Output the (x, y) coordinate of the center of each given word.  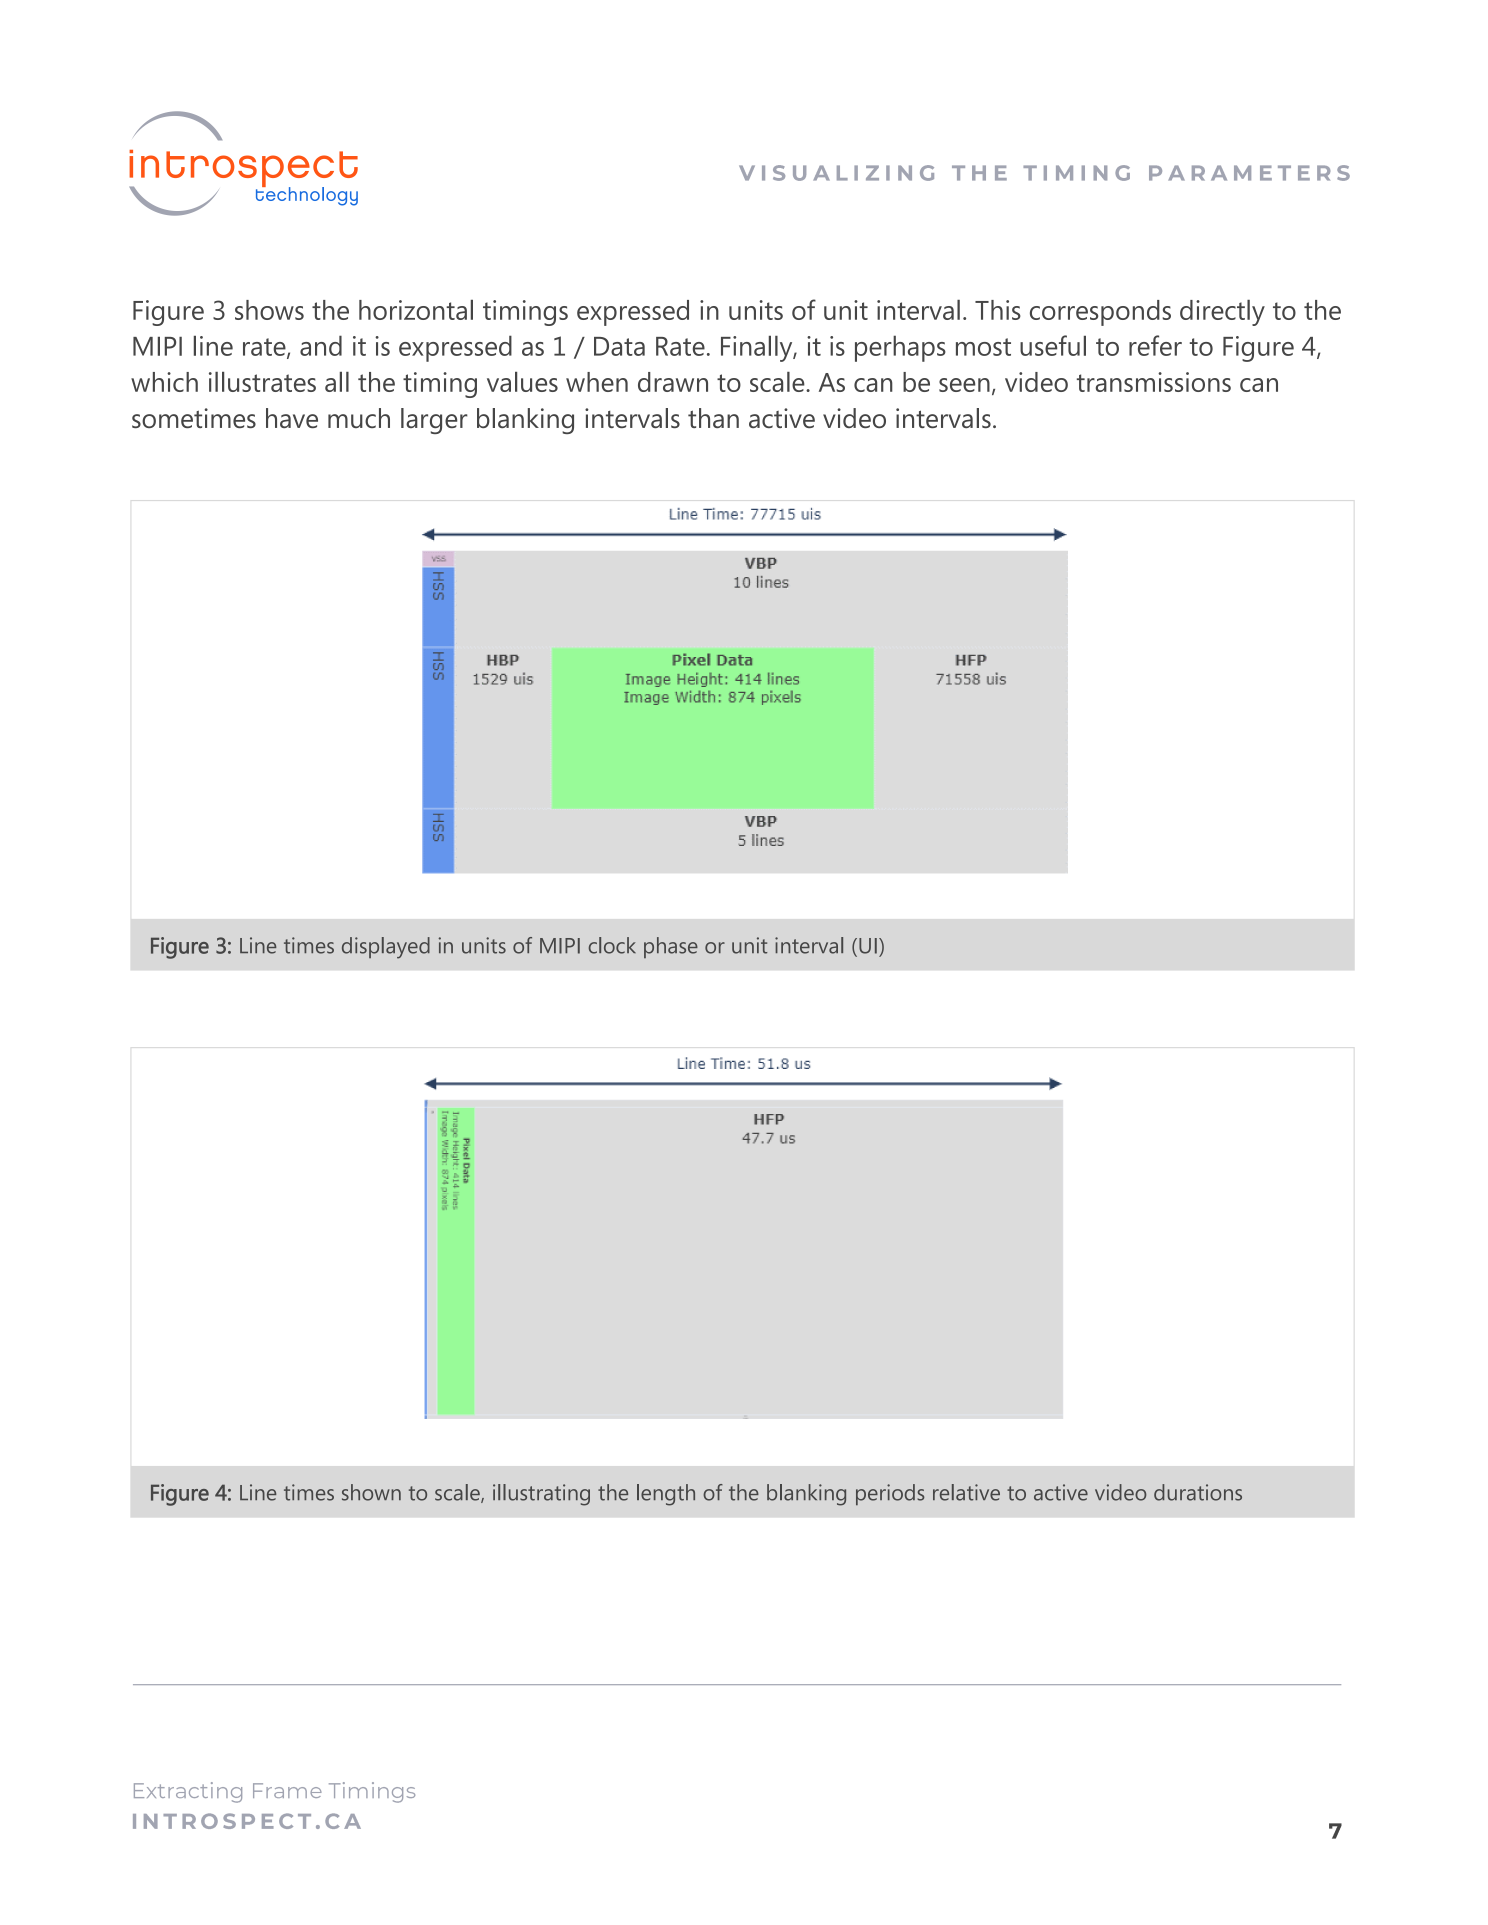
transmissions (1154, 382)
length (666, 1495)
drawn (673, 382)
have (292, 418)
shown (371, 1492)
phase (671, 947)
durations (1198, 1492)
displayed (386, 948)
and (321, 345)
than (713, 418)
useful (1053, 345)
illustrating (541, 1495)
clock (612, 945)
